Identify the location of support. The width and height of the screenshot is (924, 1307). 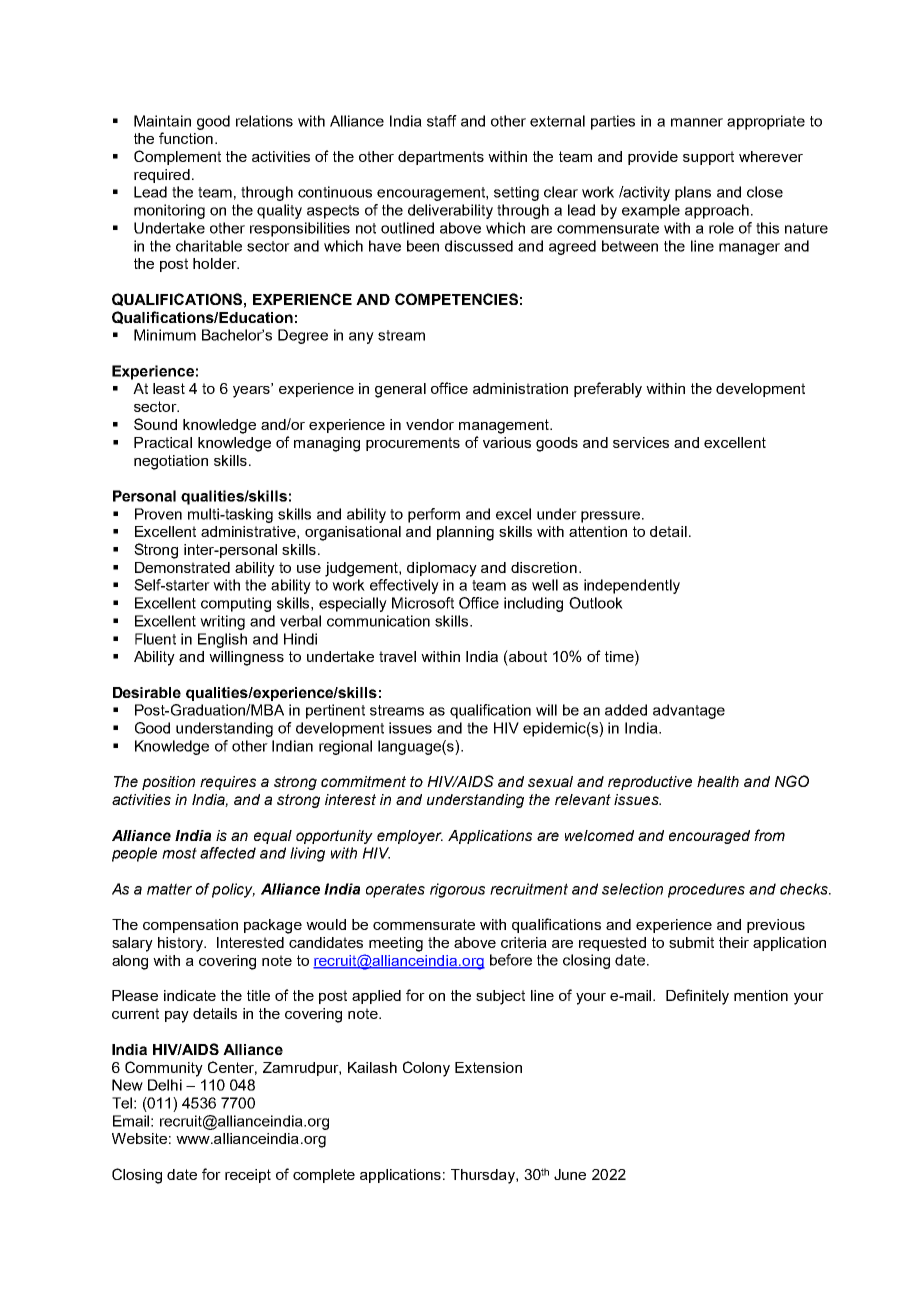
(708, 158).
